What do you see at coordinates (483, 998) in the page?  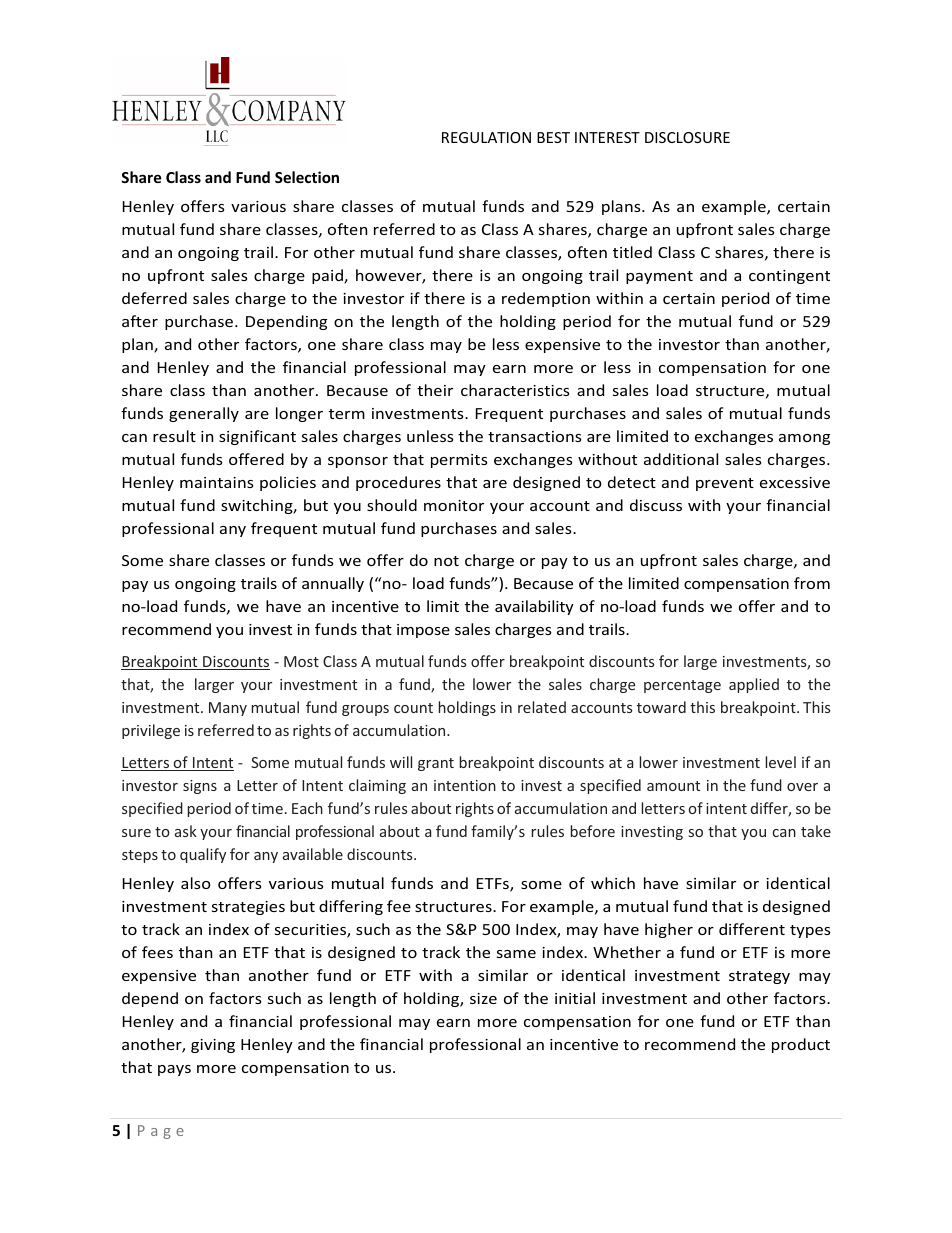 I see `size` at bounding box center [483, 998].
